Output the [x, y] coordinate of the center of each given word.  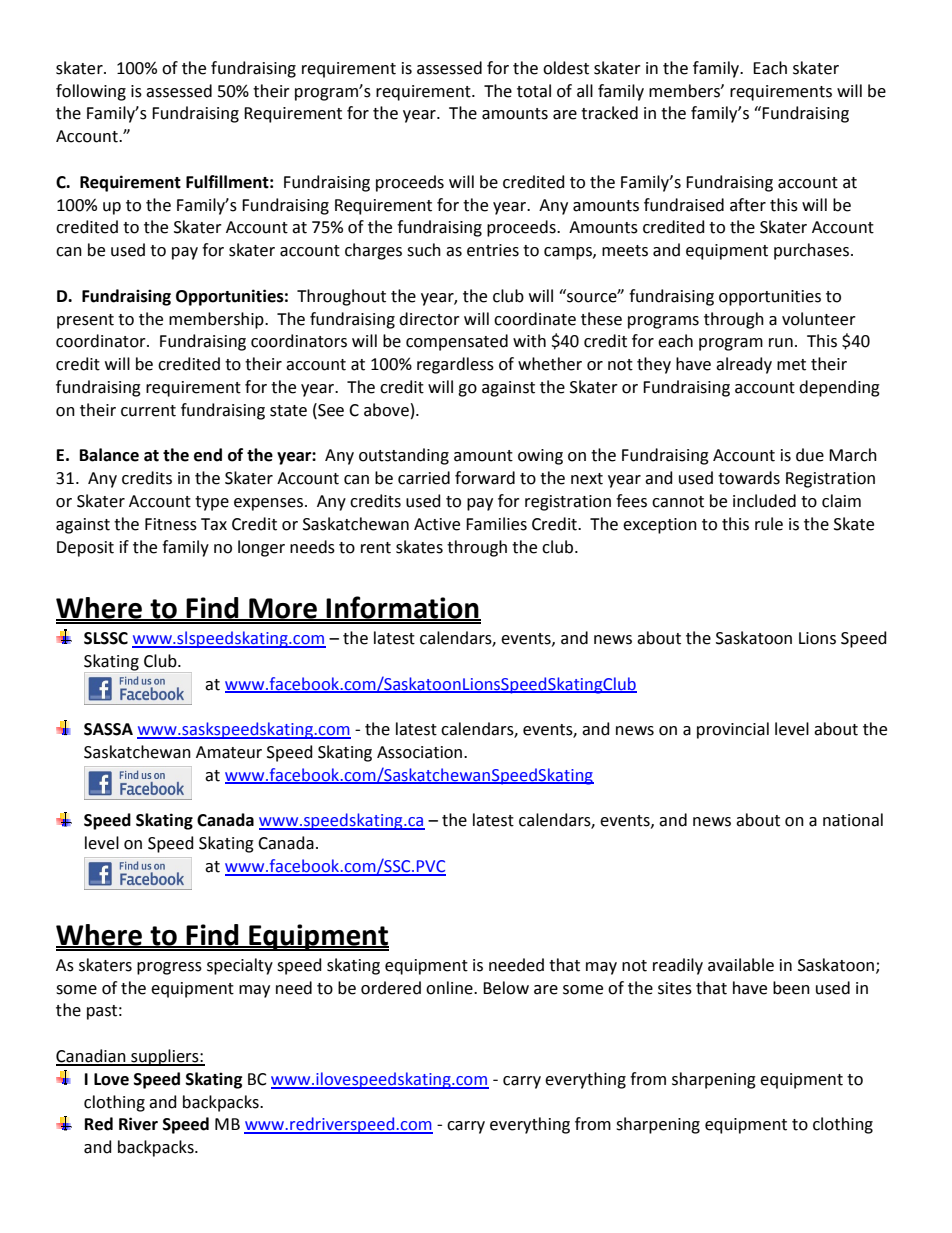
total [534, 91]
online [450, 988]
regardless [455, 365]
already [744, 365]
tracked [609, 113]
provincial [733, 730]
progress [169, 968]
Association [419, 752]
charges [373, 251]
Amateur [229, 752]
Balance [109, 455]
